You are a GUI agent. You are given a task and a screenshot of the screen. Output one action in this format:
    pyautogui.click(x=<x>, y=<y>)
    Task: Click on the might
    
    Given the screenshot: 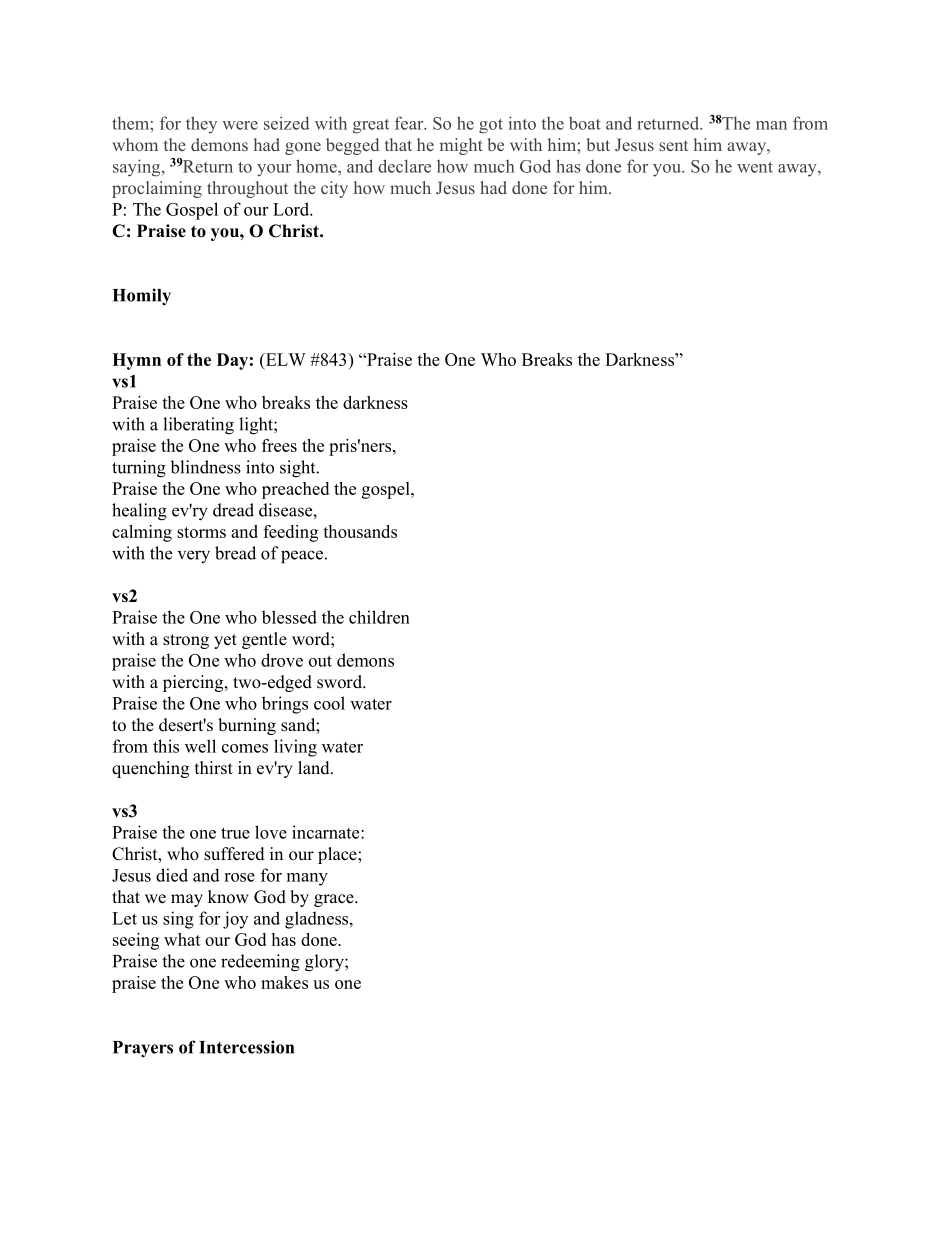 What is the action you would take?
    pyautogui.click(x=461, y=146)
